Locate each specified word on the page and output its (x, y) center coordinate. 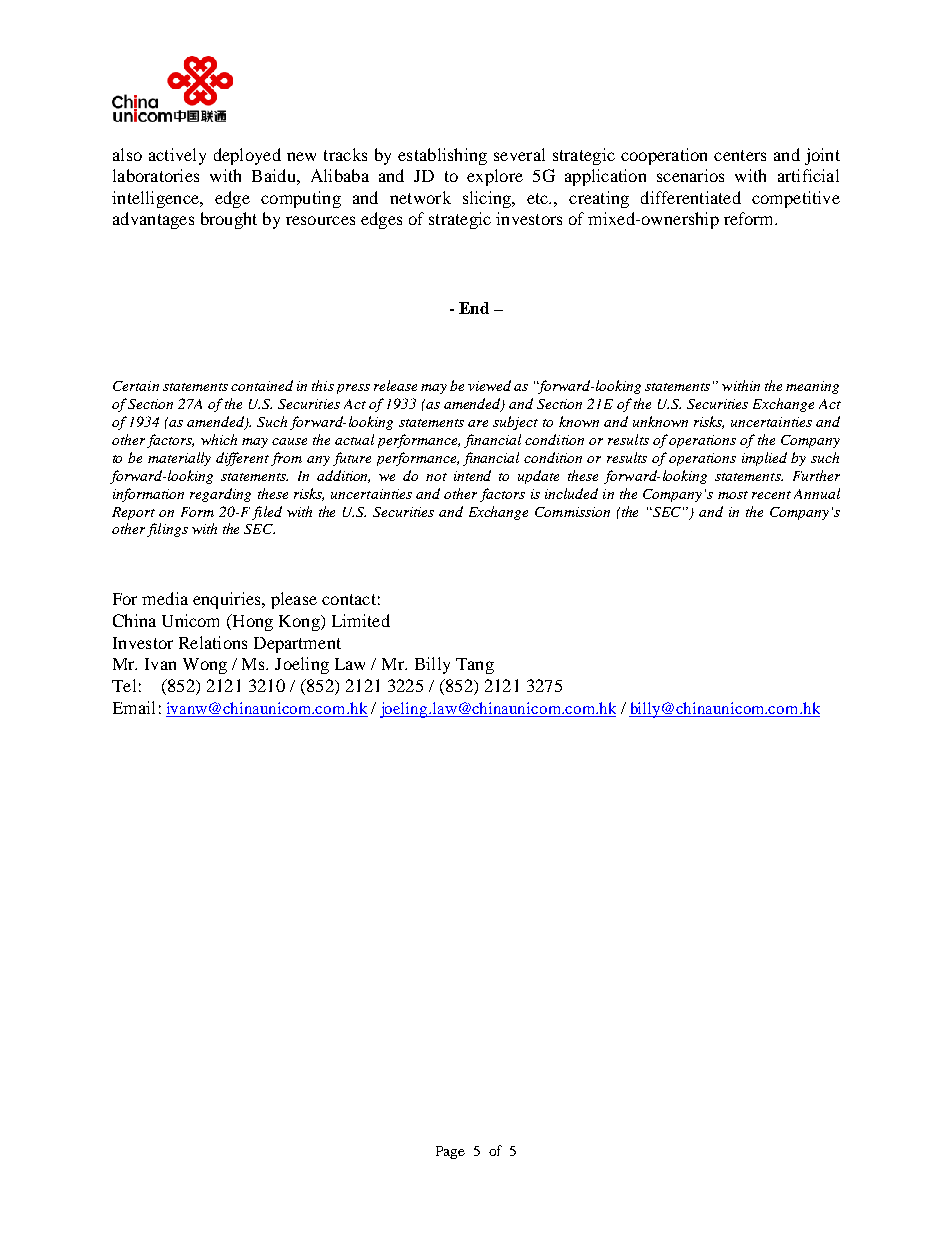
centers (740, 155)
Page (450, 1152)
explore (495, 177)
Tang (475, 666)
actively (177, 156)
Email (134, 707)
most (733, 495)
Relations (213, 642)
